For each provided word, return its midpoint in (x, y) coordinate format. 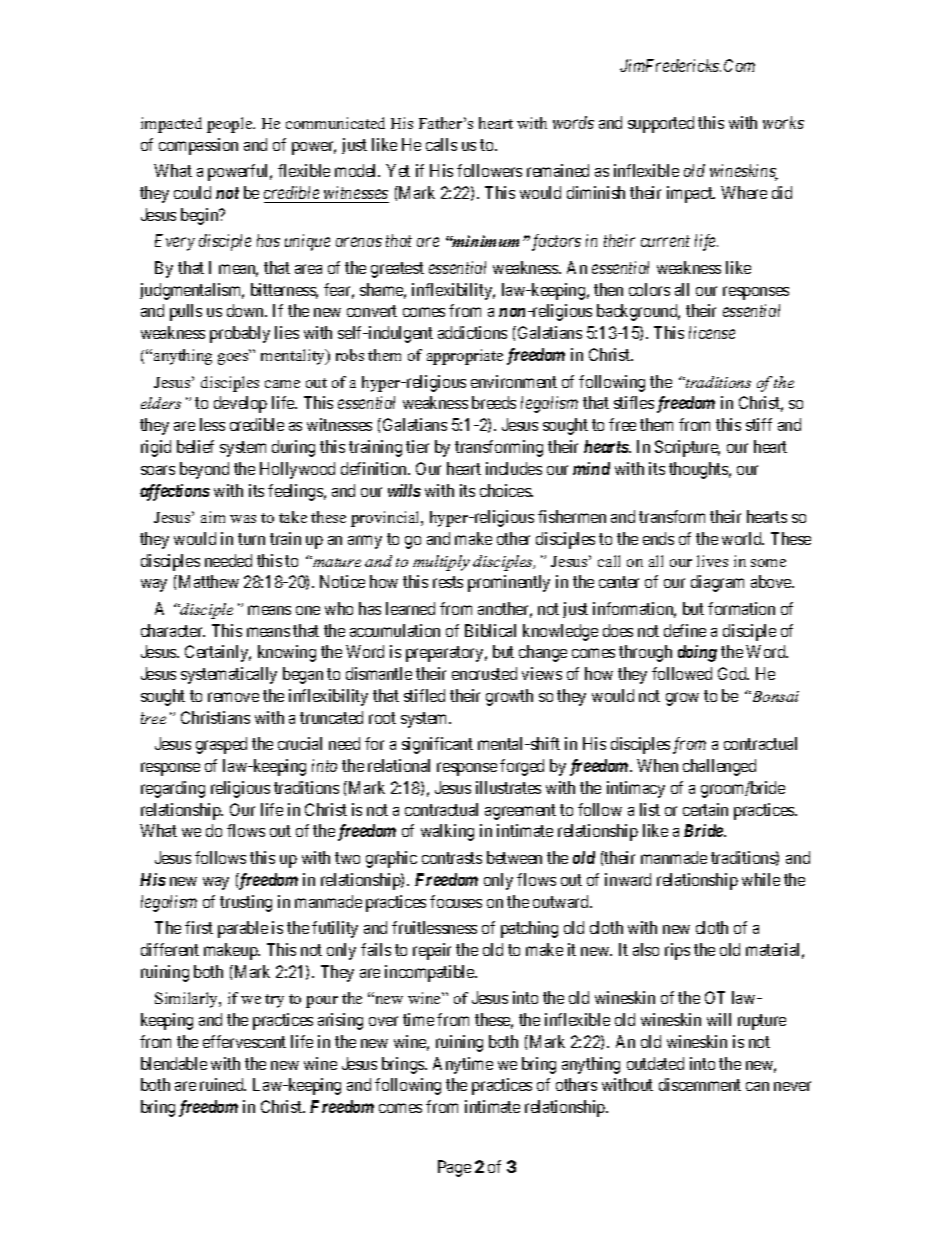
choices (506, 490)
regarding (173, 789)
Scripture (687, 448)
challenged (719, 767)
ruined (223, 1084)
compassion (198, 146)
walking (447, 832)
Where (744, 192)
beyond (204, 470)
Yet (398, 170)
